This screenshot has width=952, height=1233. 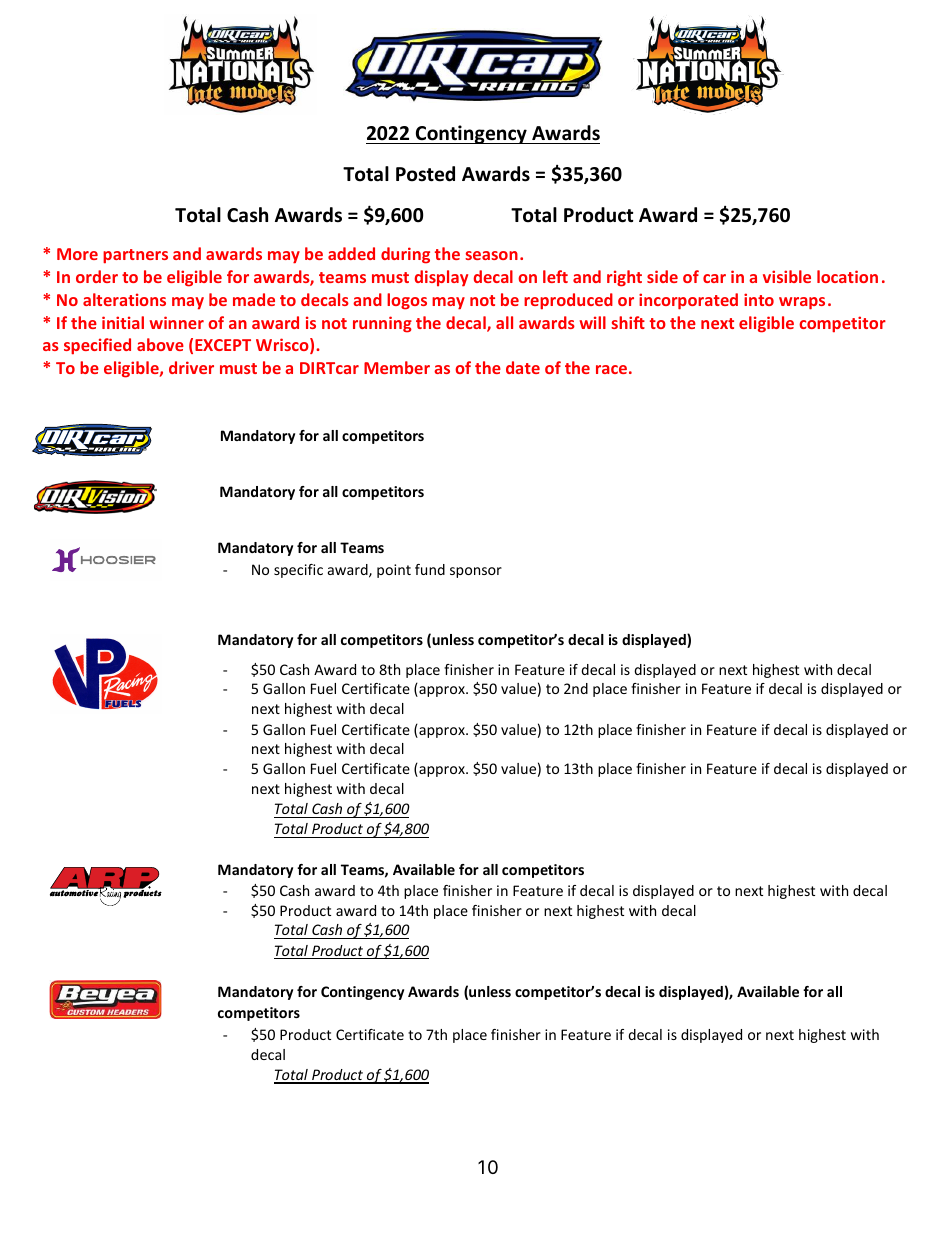 What do you see at coordinates (191, 367) in the screenshot?
I see `driver` at bounding box center [191, 367].
